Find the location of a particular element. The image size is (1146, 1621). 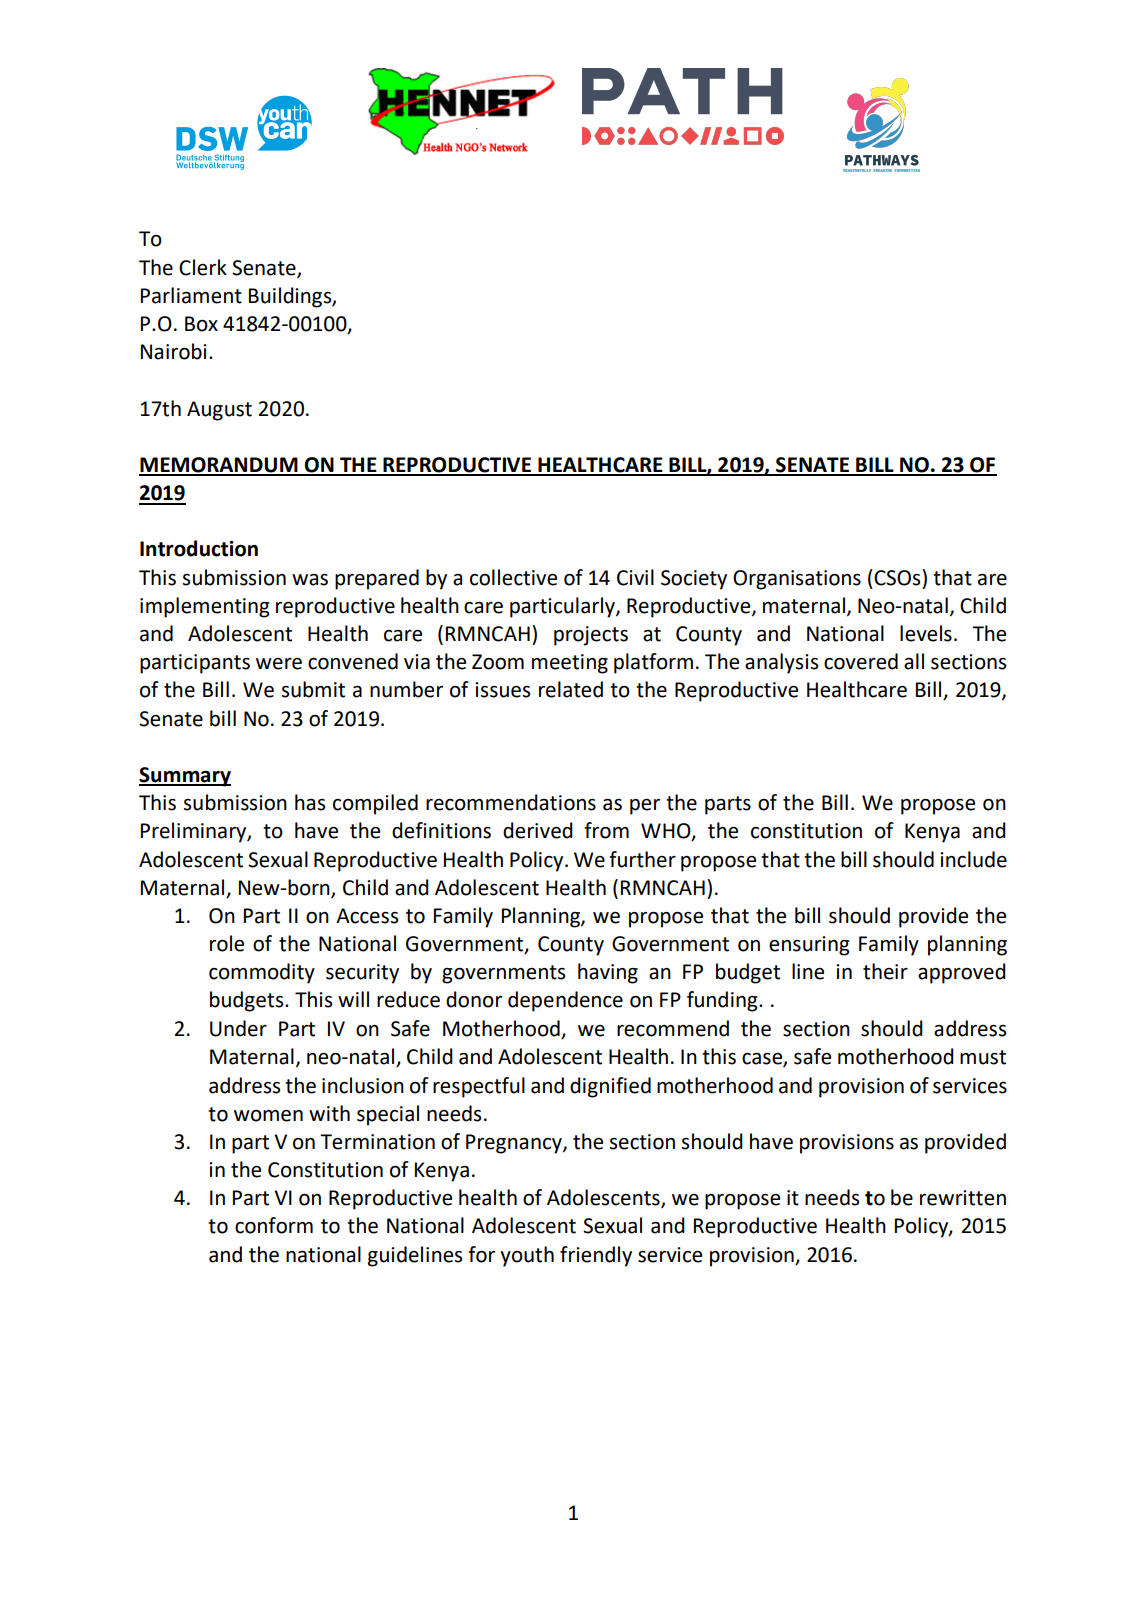

dependence is located at coordinates (565, 1001).
